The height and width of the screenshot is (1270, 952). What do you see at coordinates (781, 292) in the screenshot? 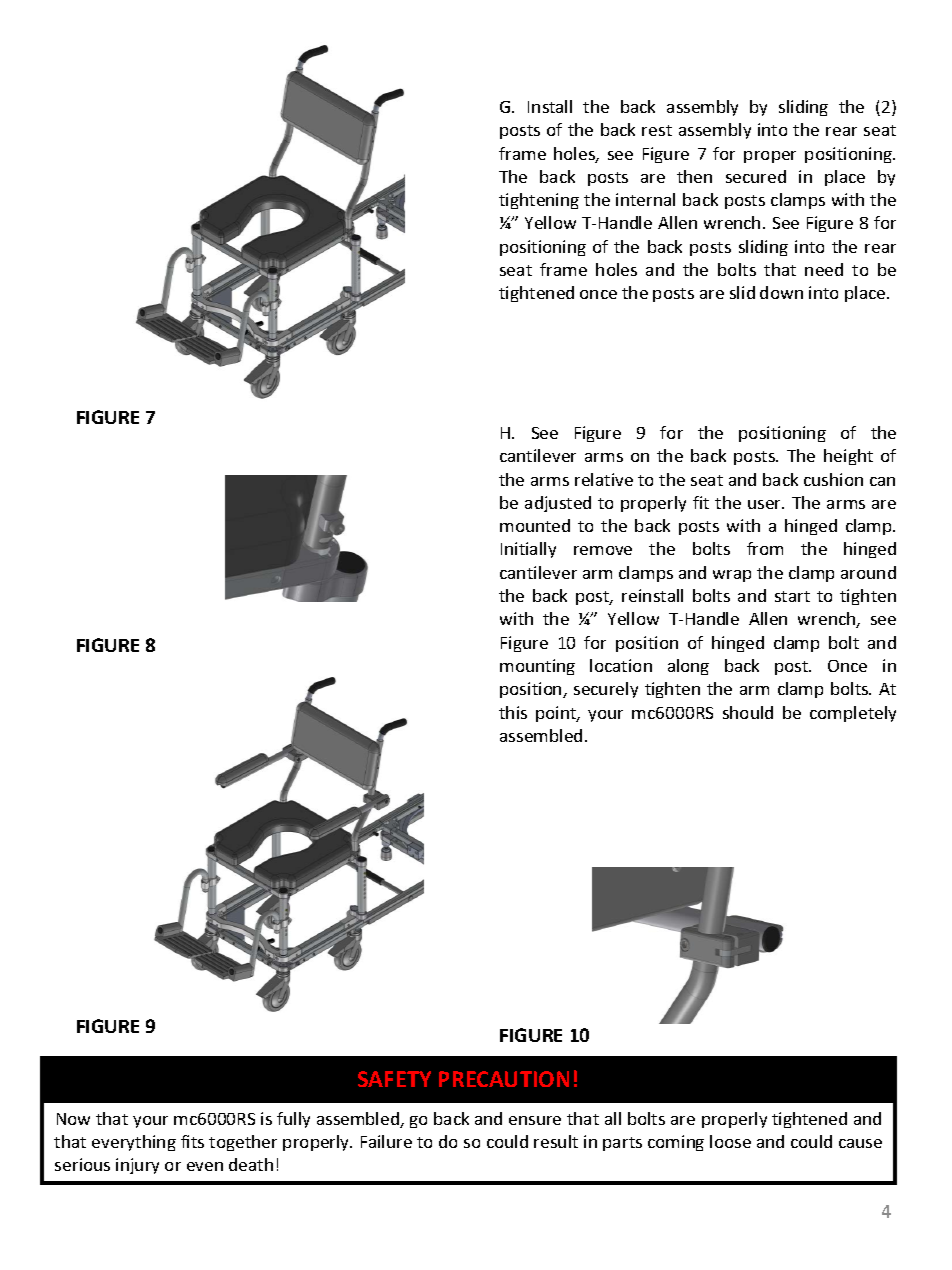
I see `down` at bounding box center [781, 292].
